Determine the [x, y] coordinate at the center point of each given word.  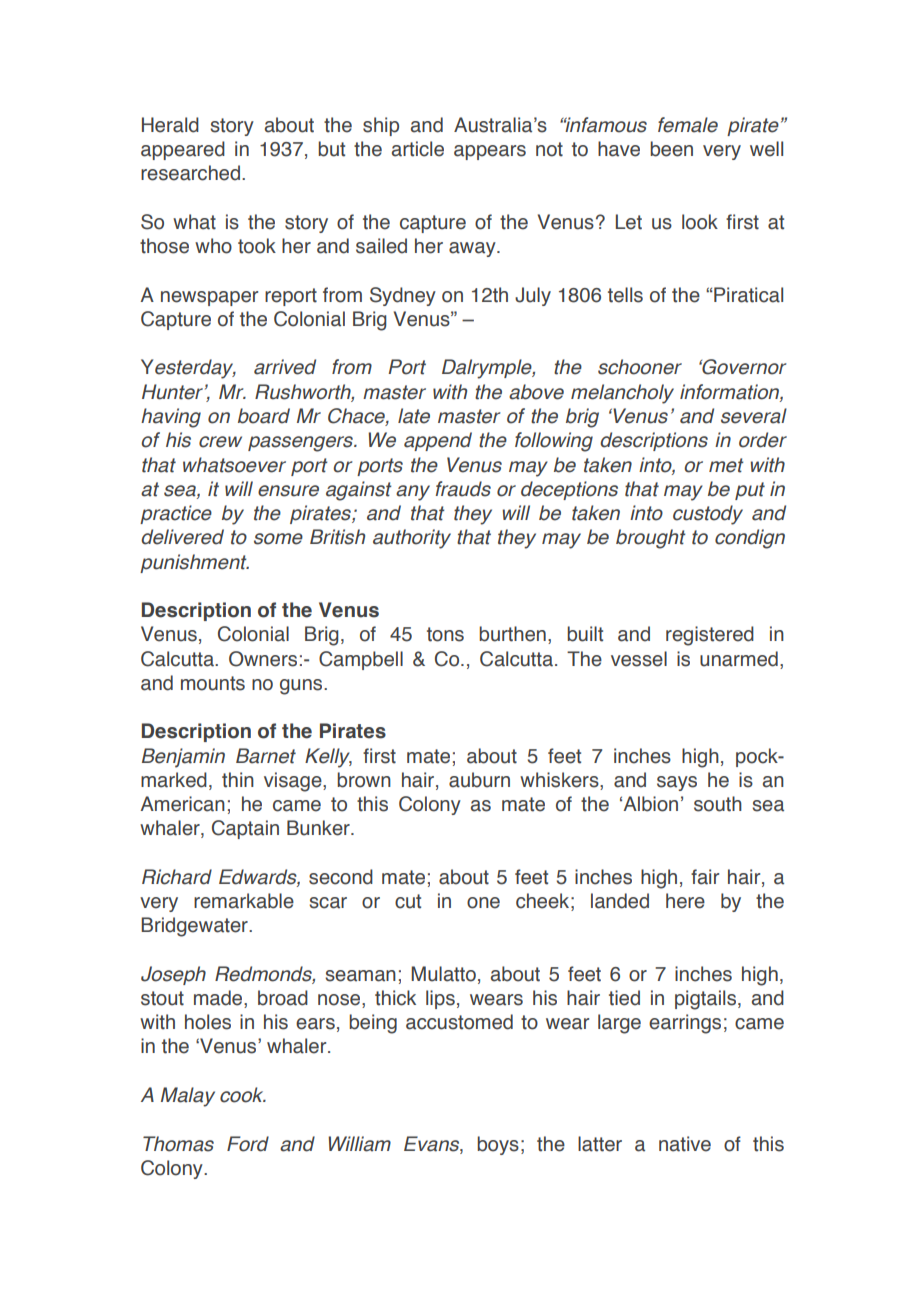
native [685, 1144]
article [418, 149]
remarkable [244, 901]
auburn [479, 780]
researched [190, 173]
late [414, 416]
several [754, 416]
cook [243, 1095]
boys [498, 1145]
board [264, 416]
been [671, 149]
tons [445, 634]
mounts [213, 683]
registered [710, 636]
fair [705, 877]
